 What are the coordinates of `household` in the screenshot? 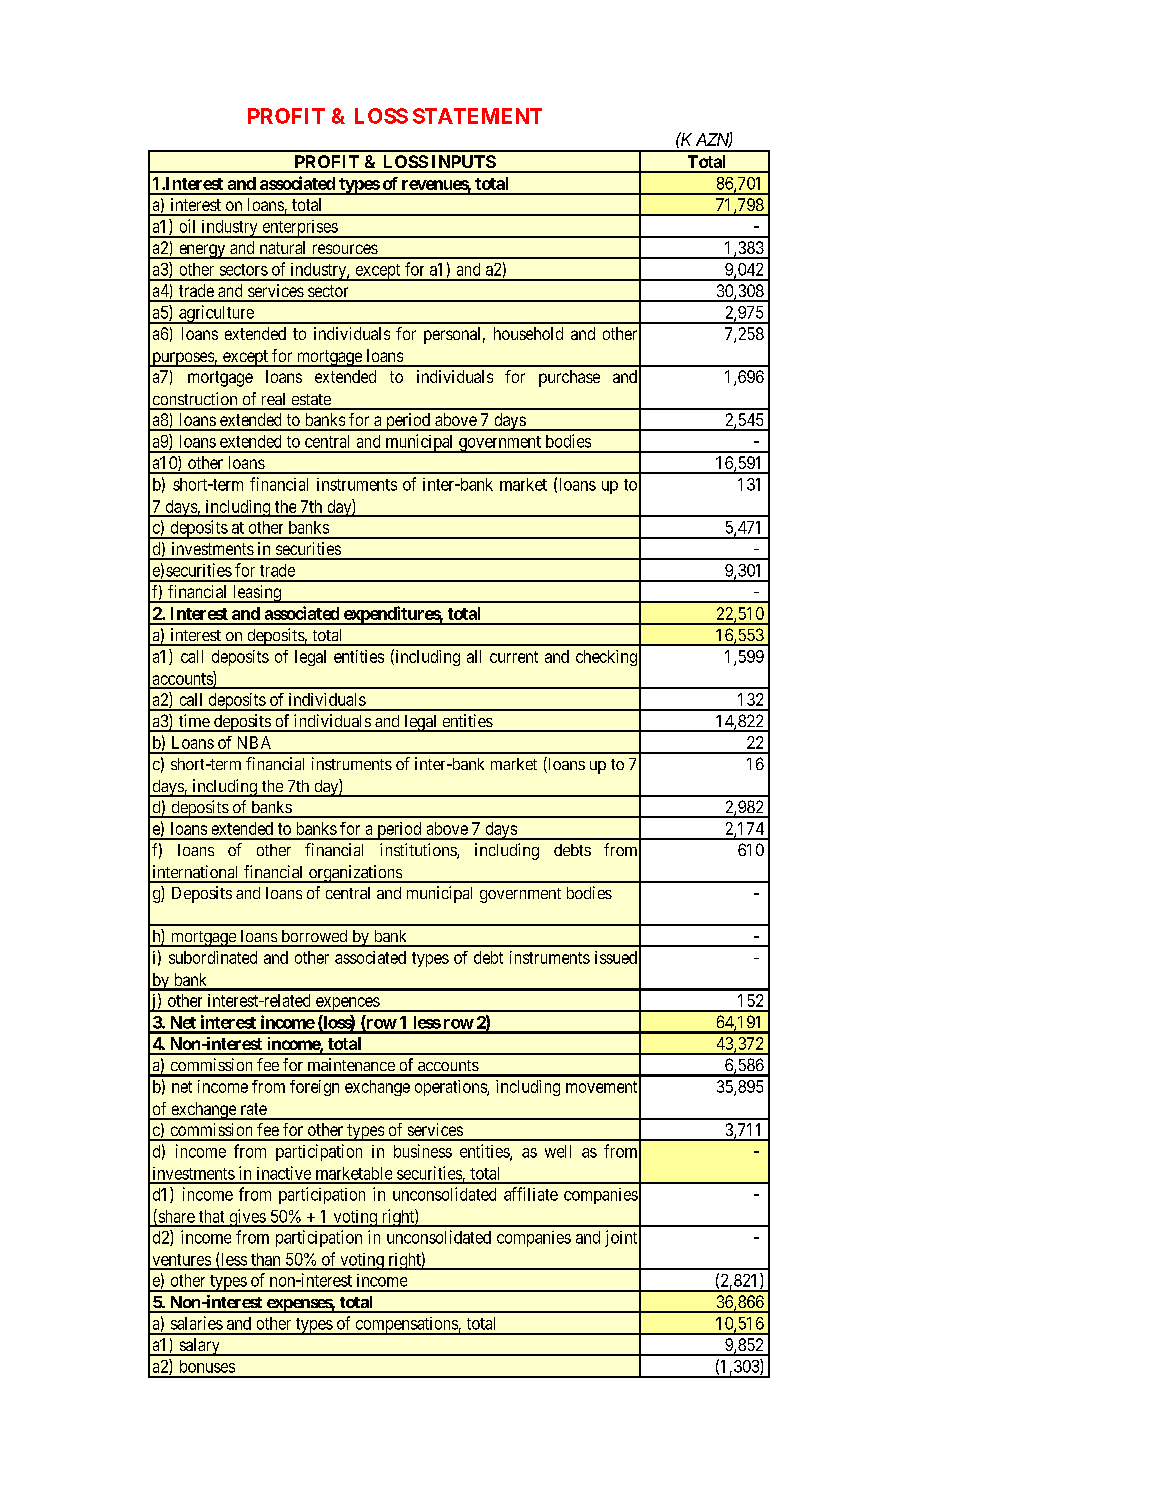 It's located at (528, 333).
